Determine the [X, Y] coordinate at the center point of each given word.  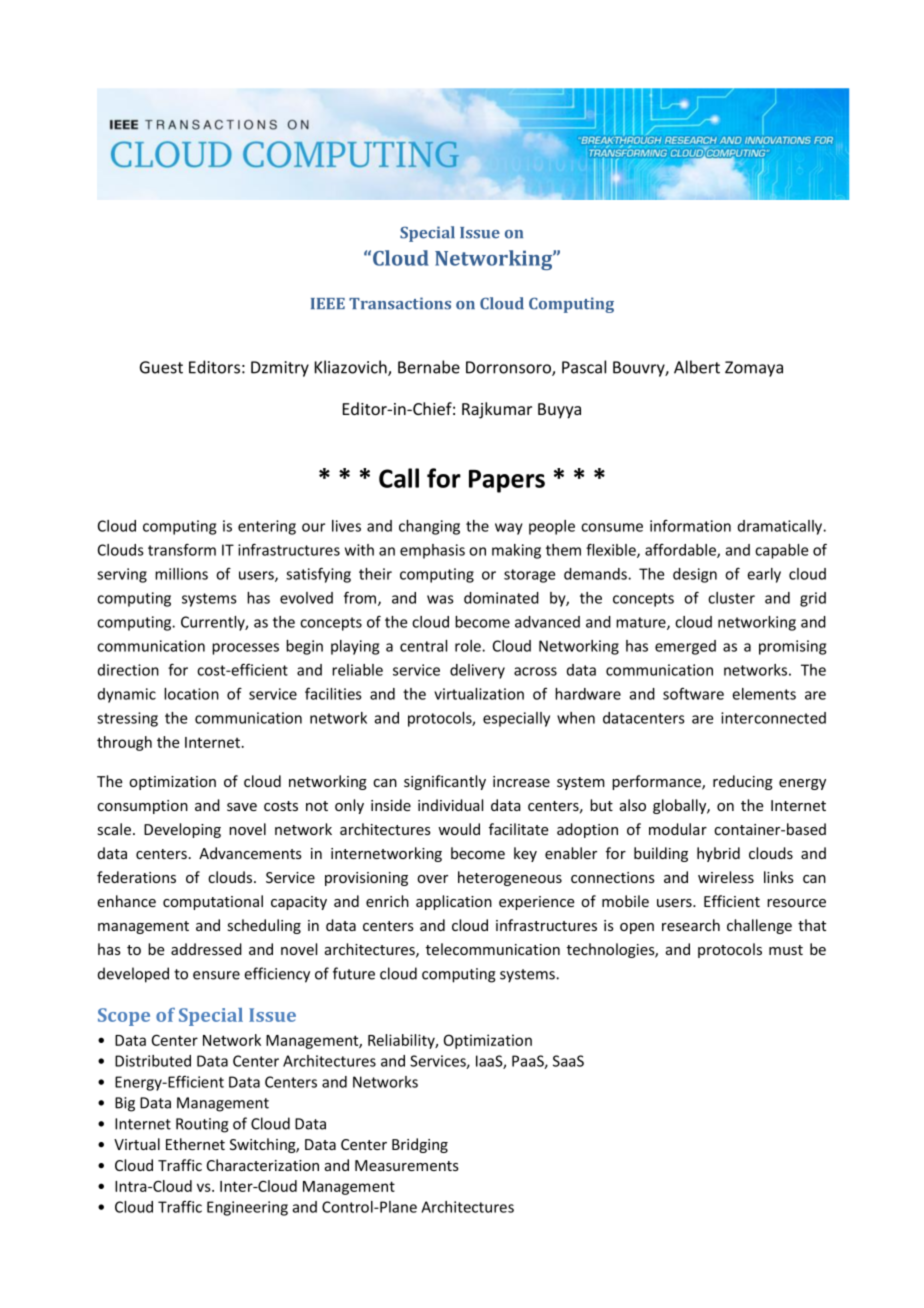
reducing [743, 782]
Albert [697, 367]
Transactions [400, 303]
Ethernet [195, 1144]
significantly [445, 782]
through [124, 743]
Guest [161, 367]
